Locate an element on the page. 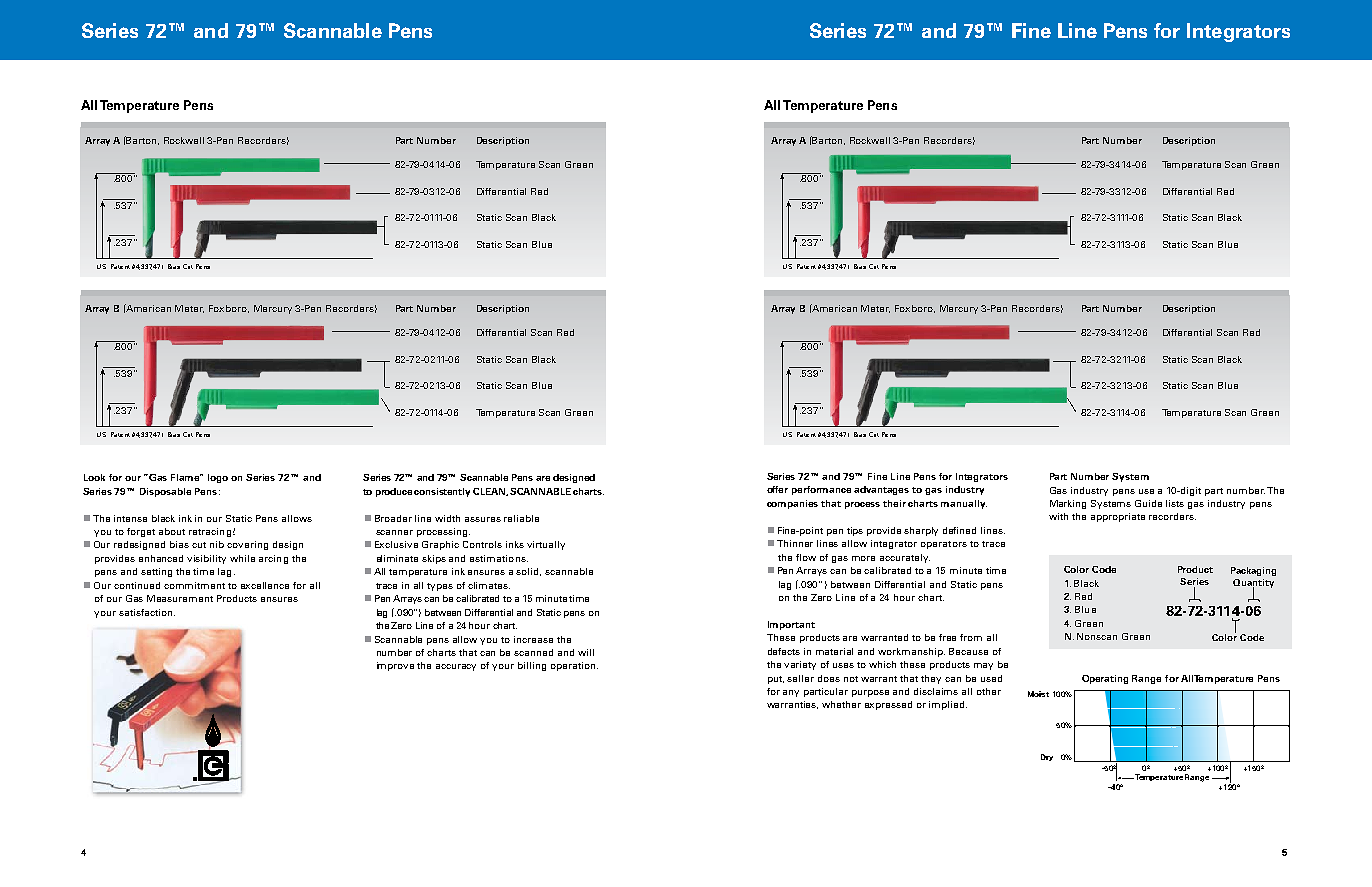 The width and height of the page is (1372, 887). offer is located at coordinates (777, 489).
